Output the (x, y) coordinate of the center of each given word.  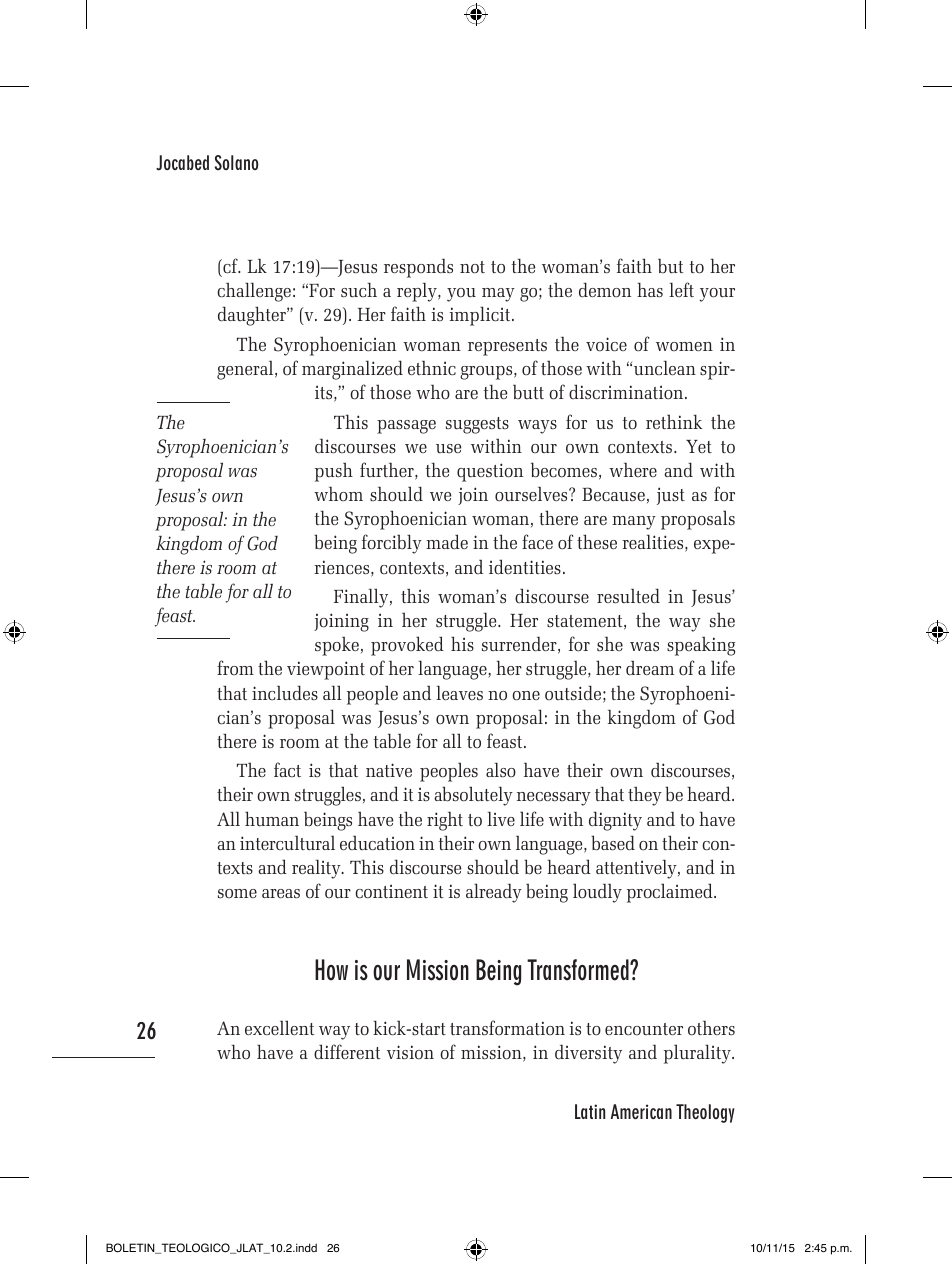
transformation (507, 1027)
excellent (280, 1027)
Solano (236, 163)
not (472, 267)
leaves (459, 692)
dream (650, 668)
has (650, 289)
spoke (337, 646)
